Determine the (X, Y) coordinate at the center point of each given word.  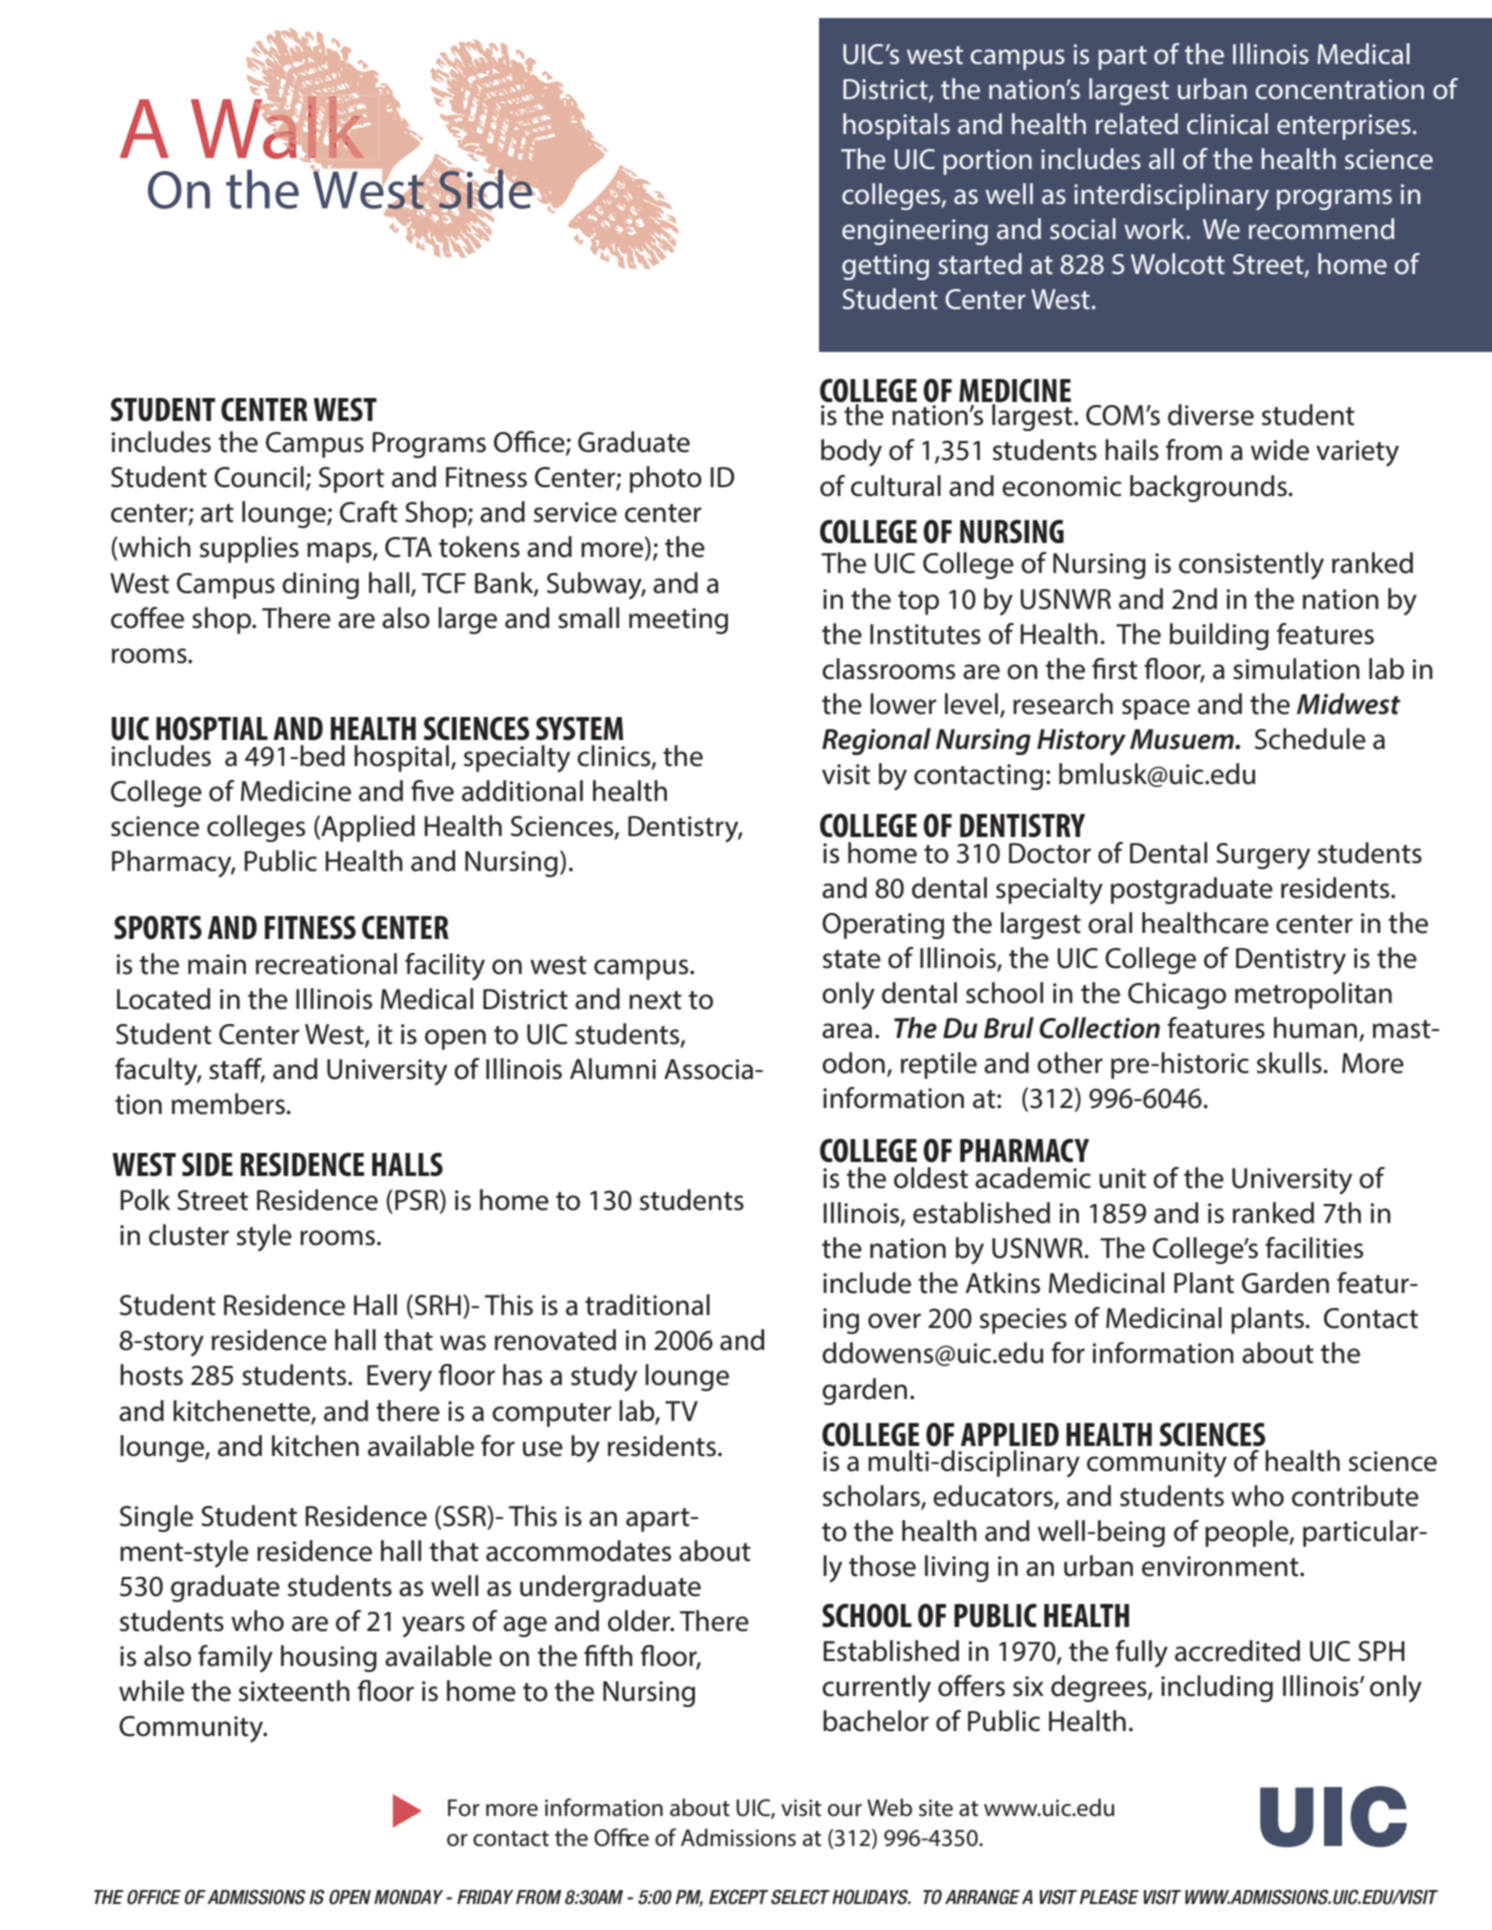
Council (259, 477)
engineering (915, 232)
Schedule (1310, 739)
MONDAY (408, 1897)
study (604, 1378)
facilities (1314, 1248)
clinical (1227, 124)
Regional (876, 741)
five (432, 791)
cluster (189, 1235)
